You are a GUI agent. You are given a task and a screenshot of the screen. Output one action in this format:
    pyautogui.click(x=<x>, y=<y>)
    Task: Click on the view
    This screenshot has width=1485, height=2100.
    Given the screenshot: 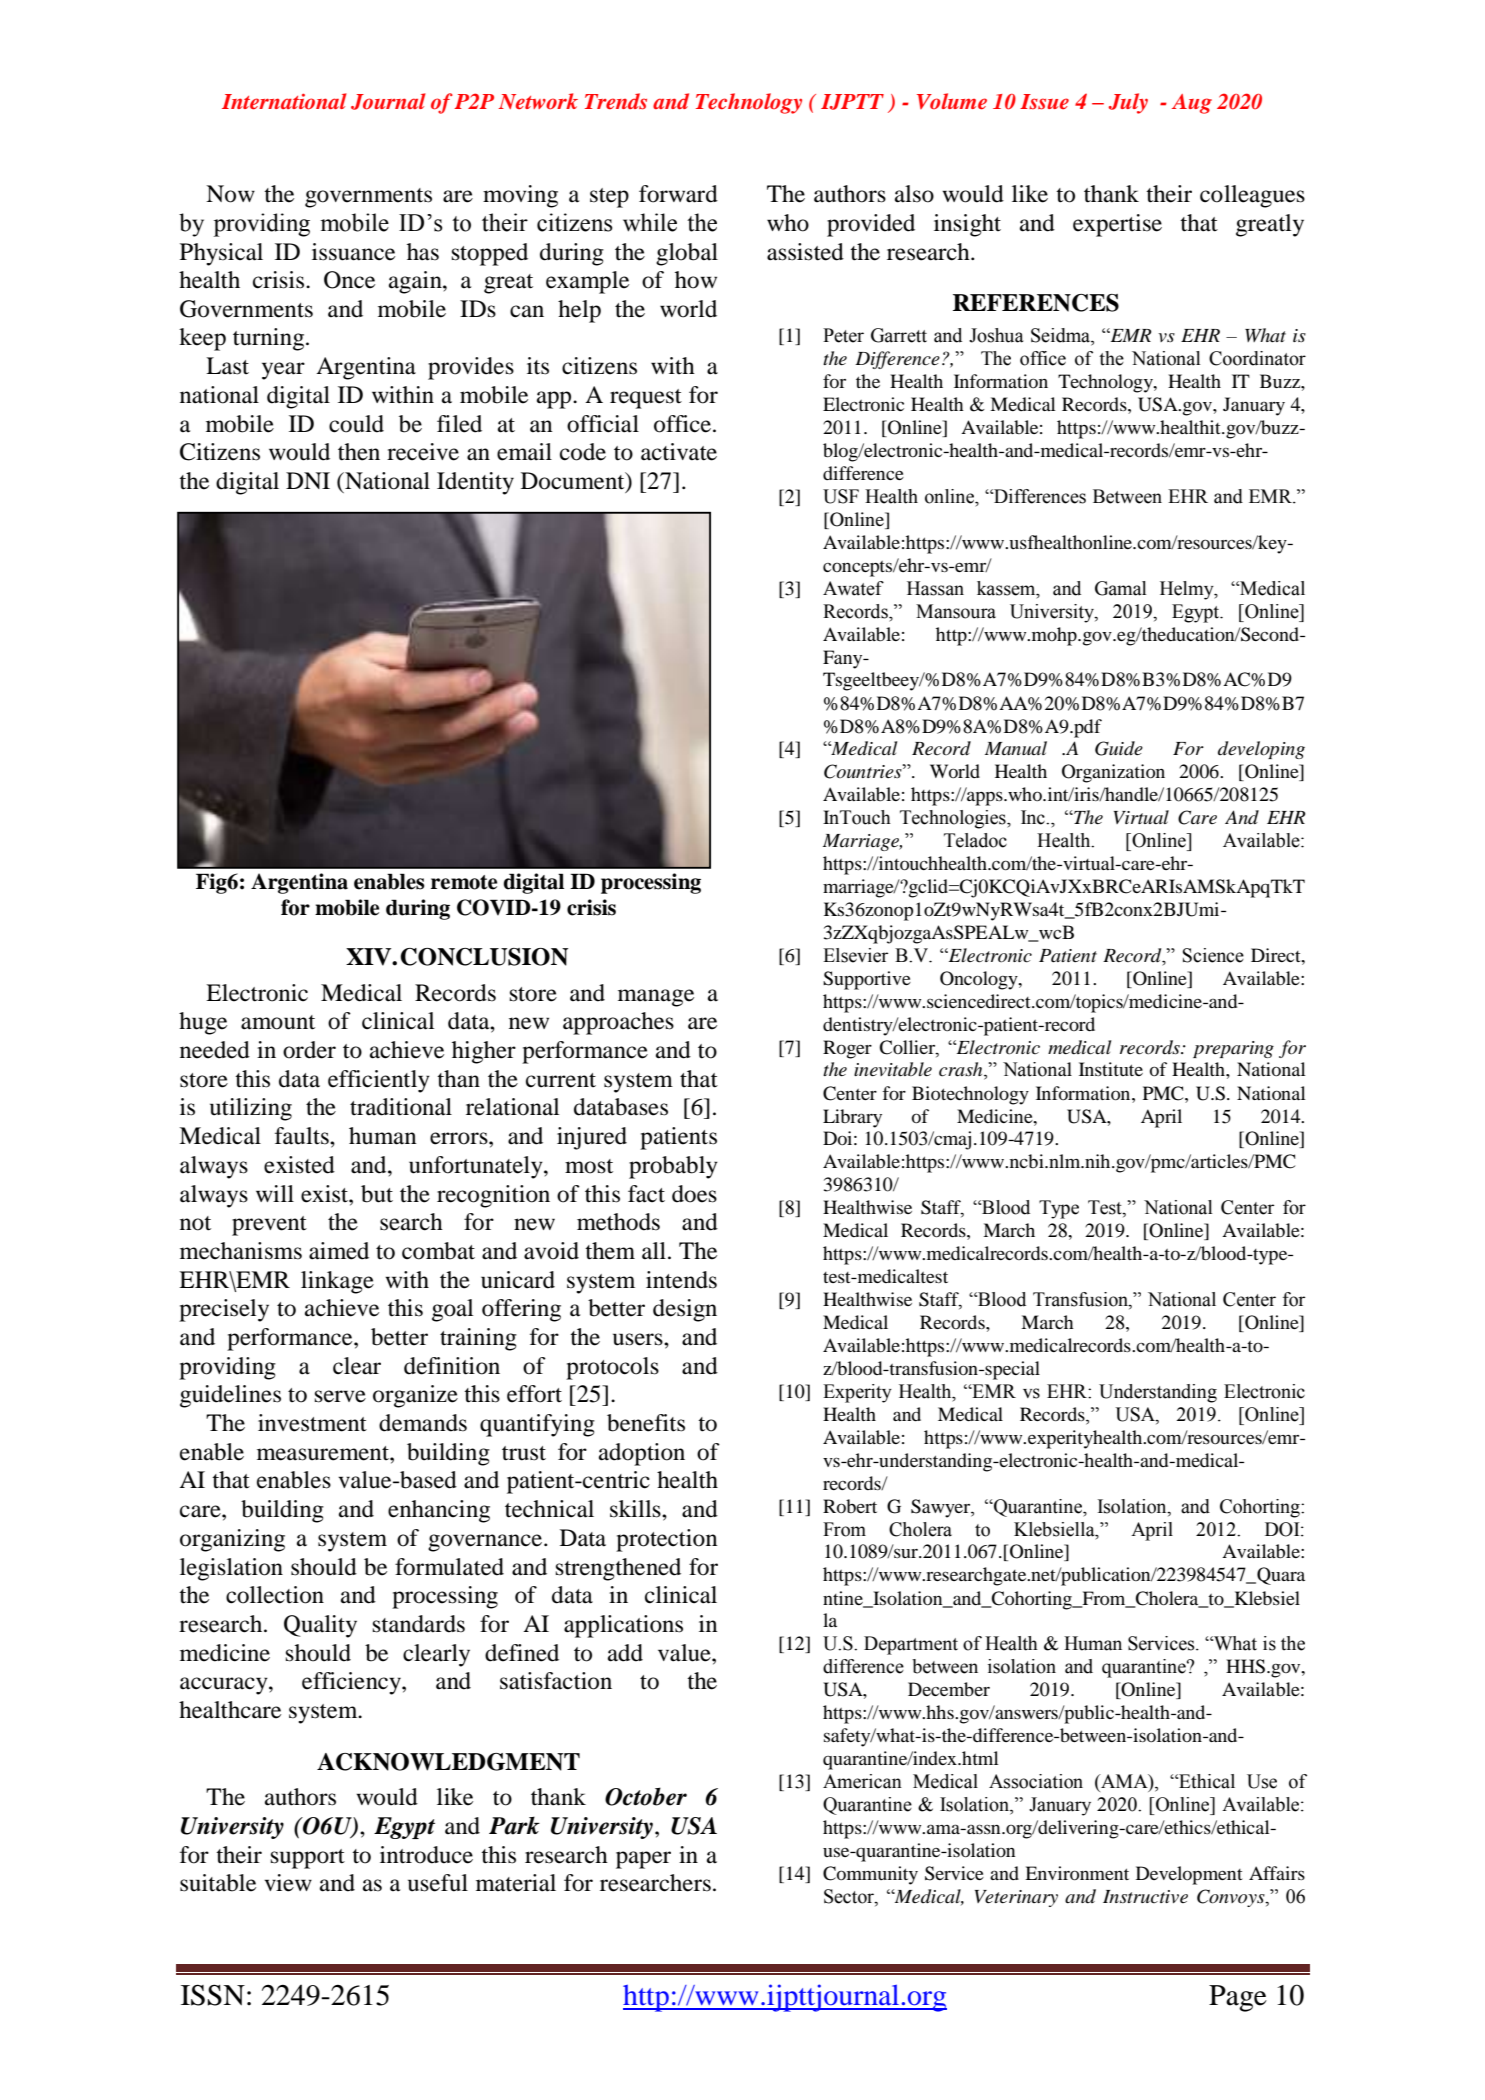 What is the action you would take?
    pyautogui.click(x=288, y=1883)
